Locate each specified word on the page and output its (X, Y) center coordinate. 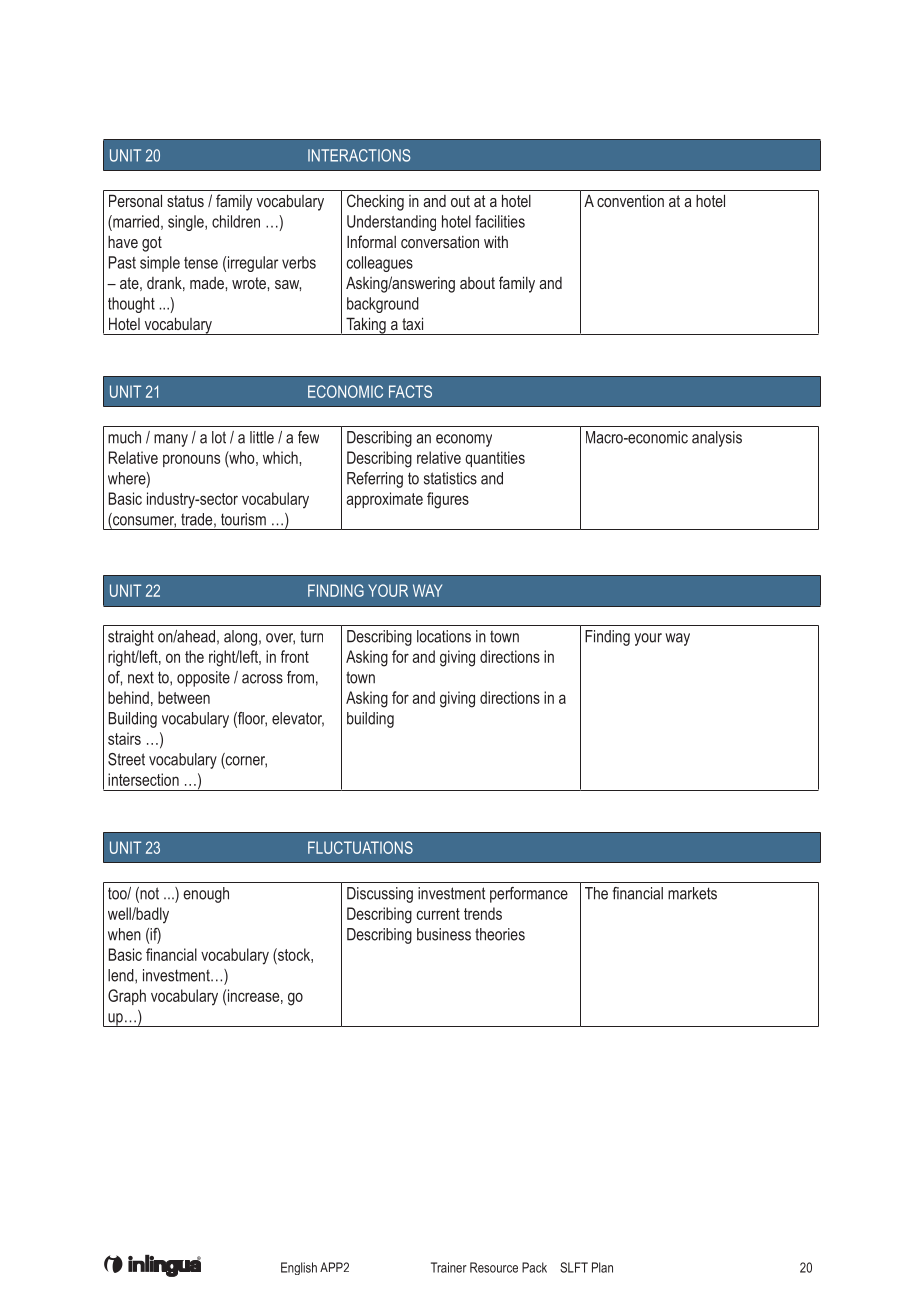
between (184, 697)
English (299, 1268)
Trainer (449, 1267)
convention (630, 200)
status (185, 201)
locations (444, 636)
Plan (602, 1267)
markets (692, 893)
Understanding (391, 223)
